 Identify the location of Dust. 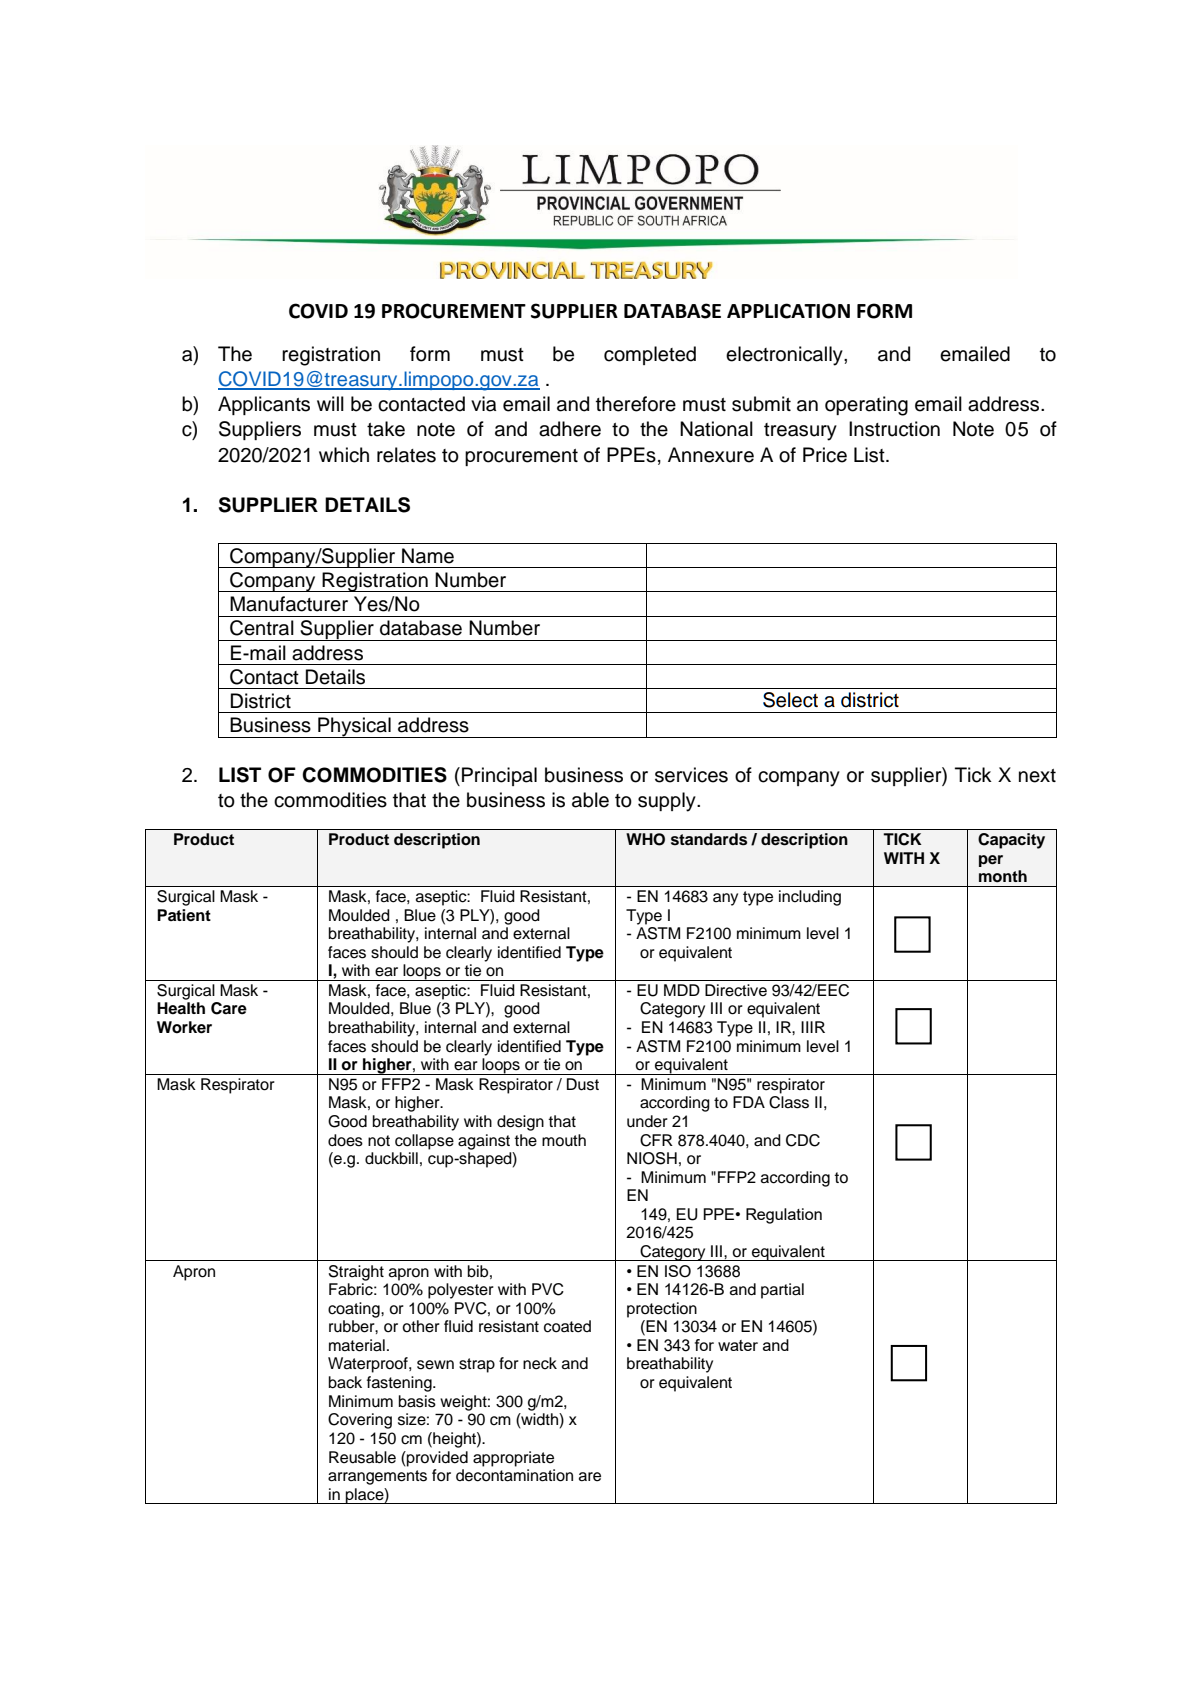
(583, 1084).
